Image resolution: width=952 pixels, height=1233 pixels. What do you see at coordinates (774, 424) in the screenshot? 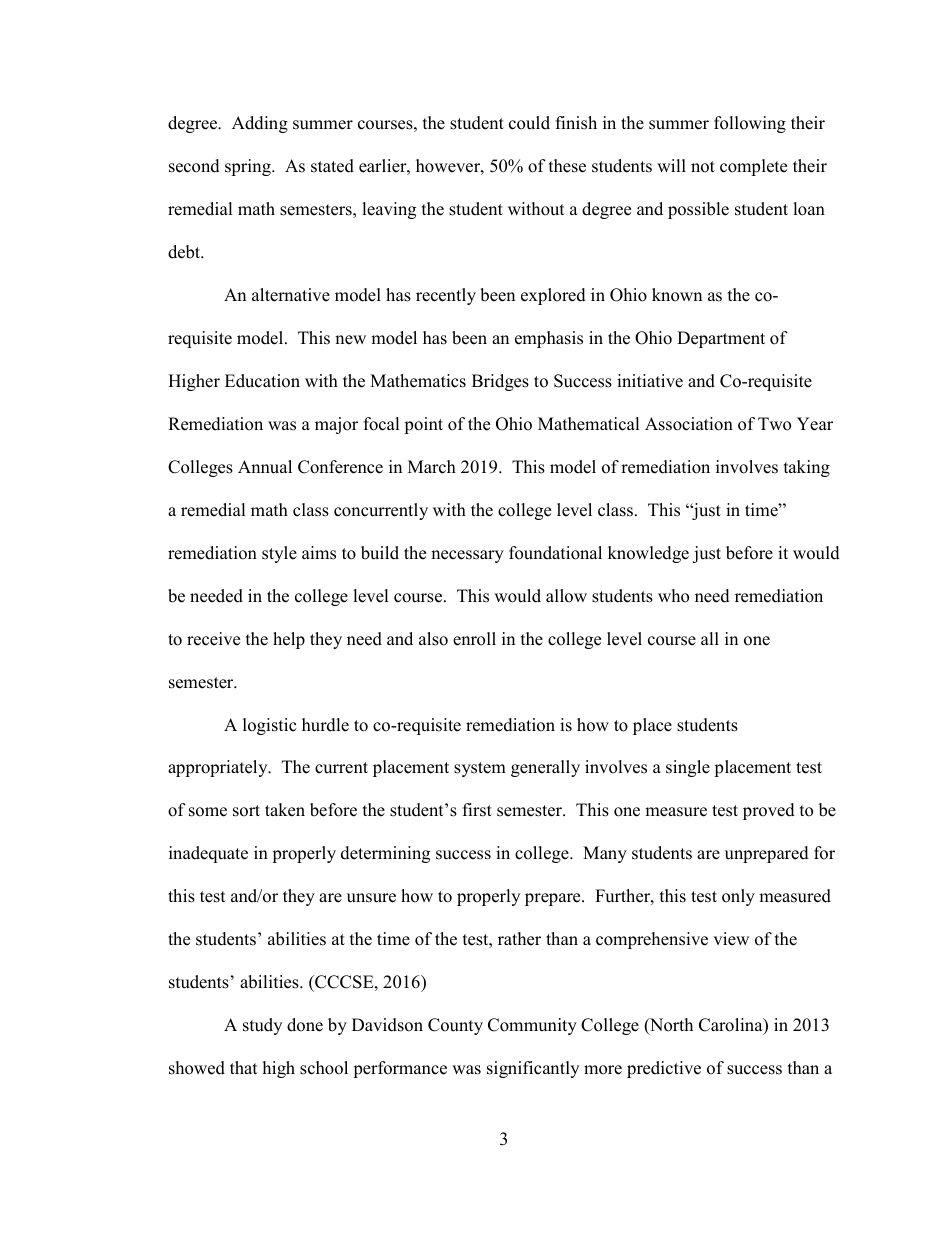
I see `Two` at bounding box center [774, 424].
